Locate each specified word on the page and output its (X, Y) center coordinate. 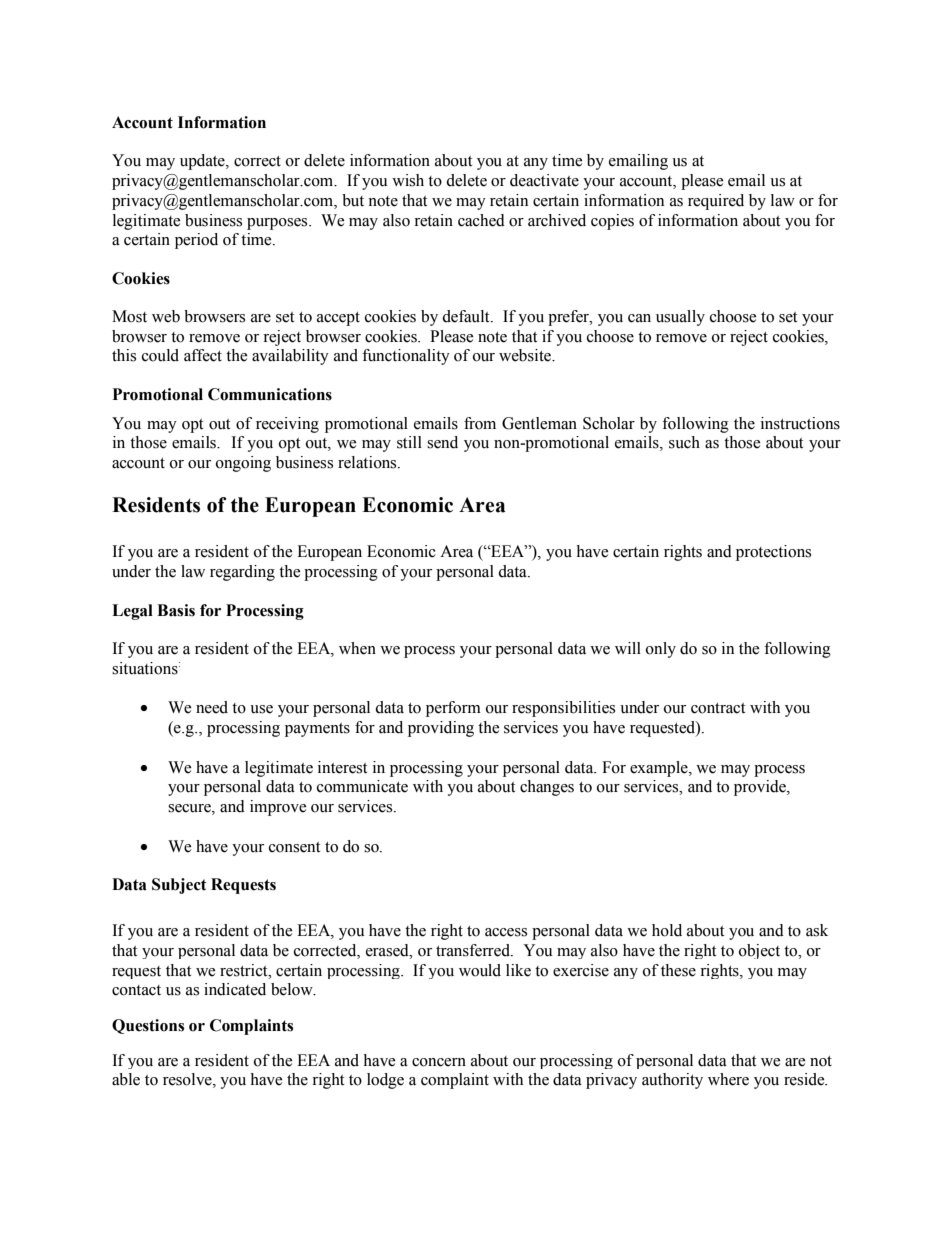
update (203, 162)
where (728, 1079)
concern (439, 1062)
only (661, 650)
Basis (176, 610)
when (357, 648)
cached (481, 220)
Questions (148, 1026)
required (716, 202)
